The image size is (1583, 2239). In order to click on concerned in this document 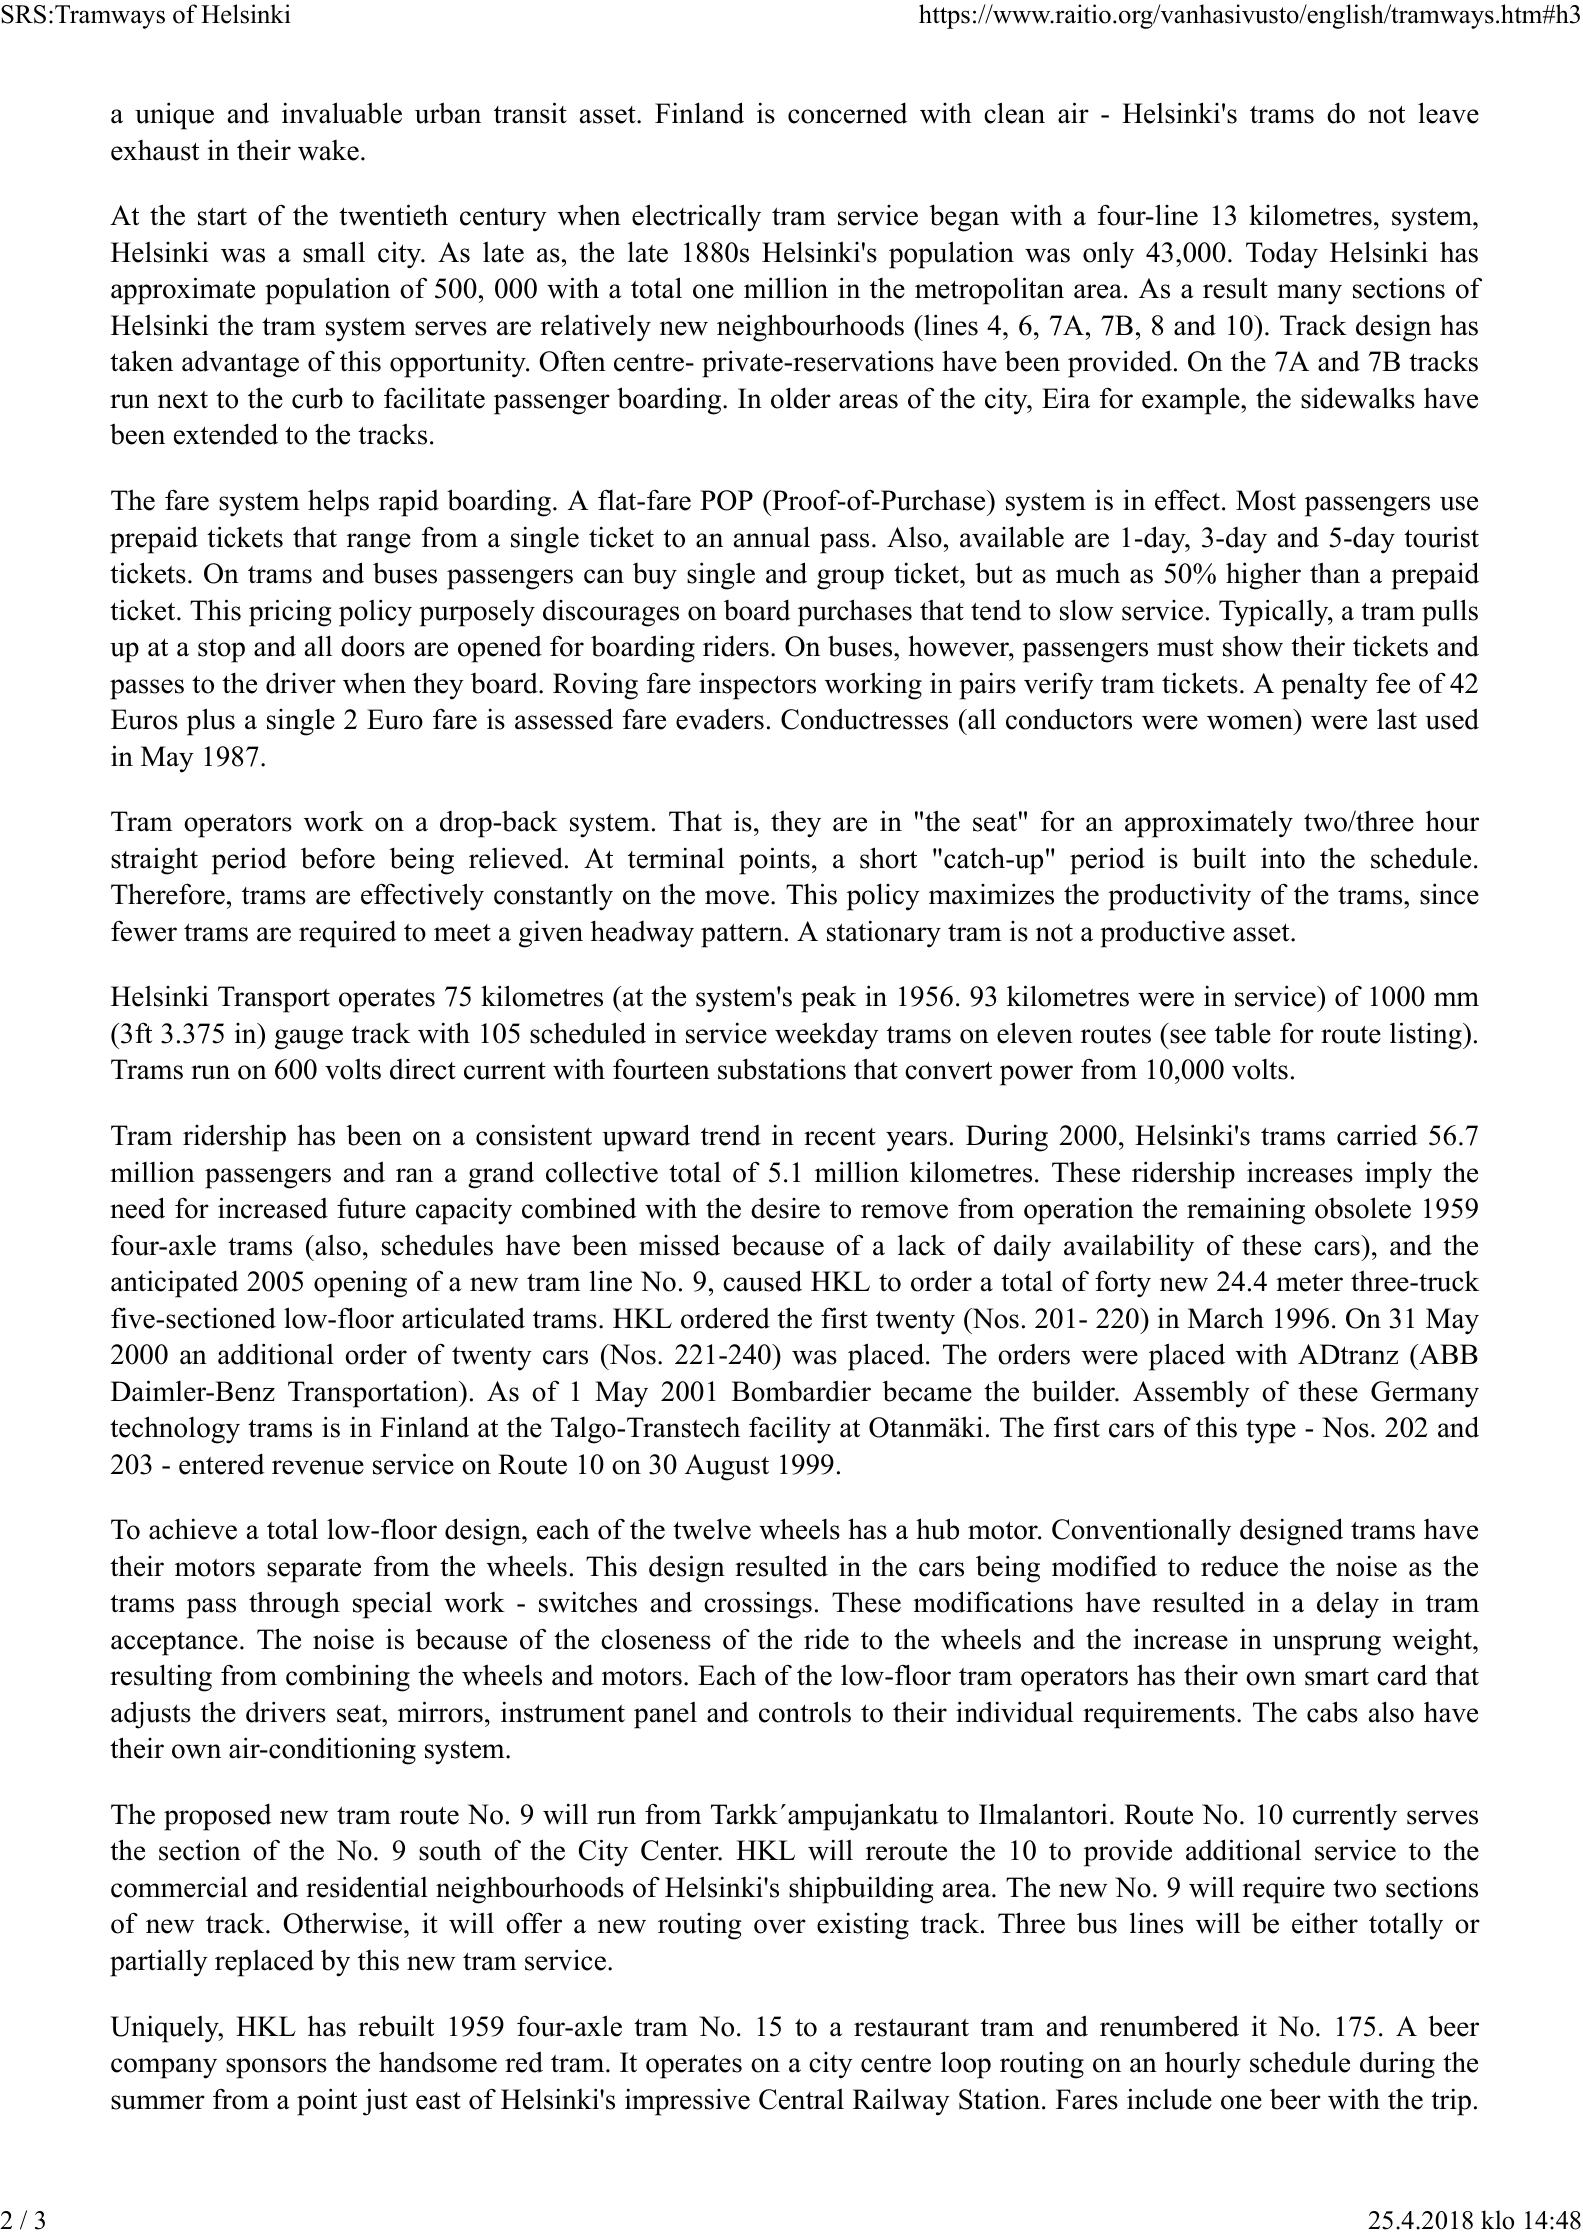, I will do `click(848, 113)`.
